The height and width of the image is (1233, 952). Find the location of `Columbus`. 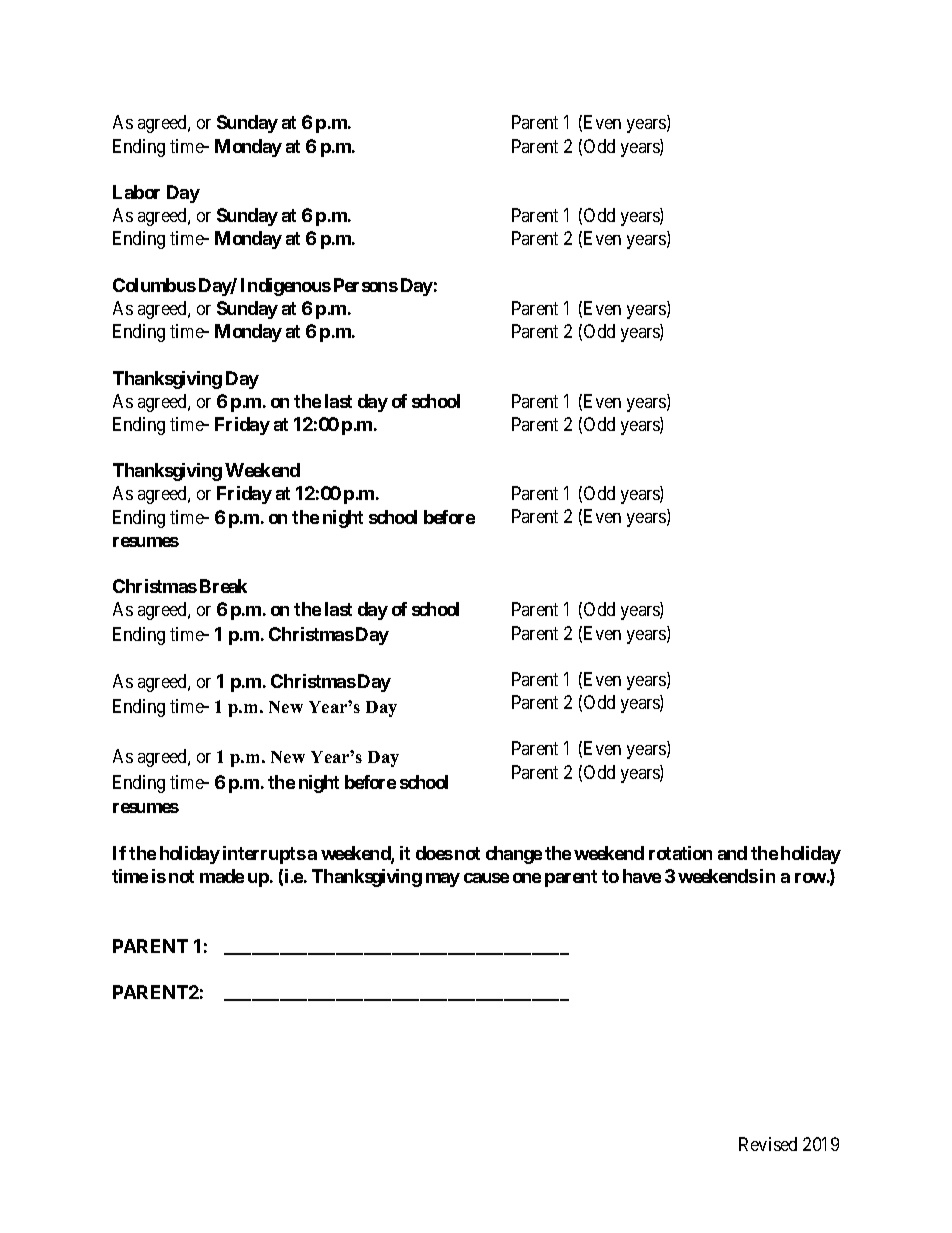

Columbus is located at coordinates (154, 285).
